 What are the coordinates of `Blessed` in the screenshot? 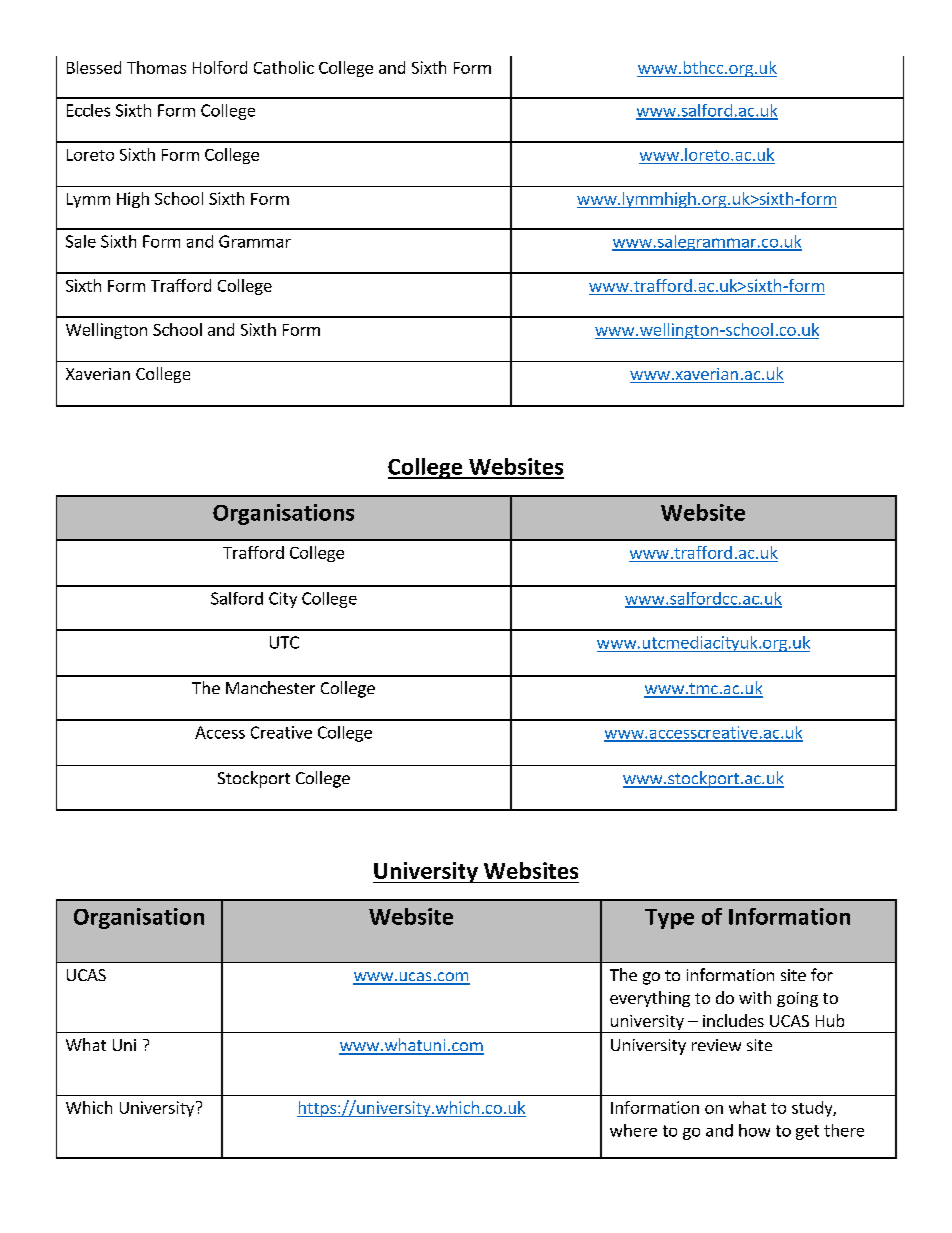 It's located at (94, 67).
